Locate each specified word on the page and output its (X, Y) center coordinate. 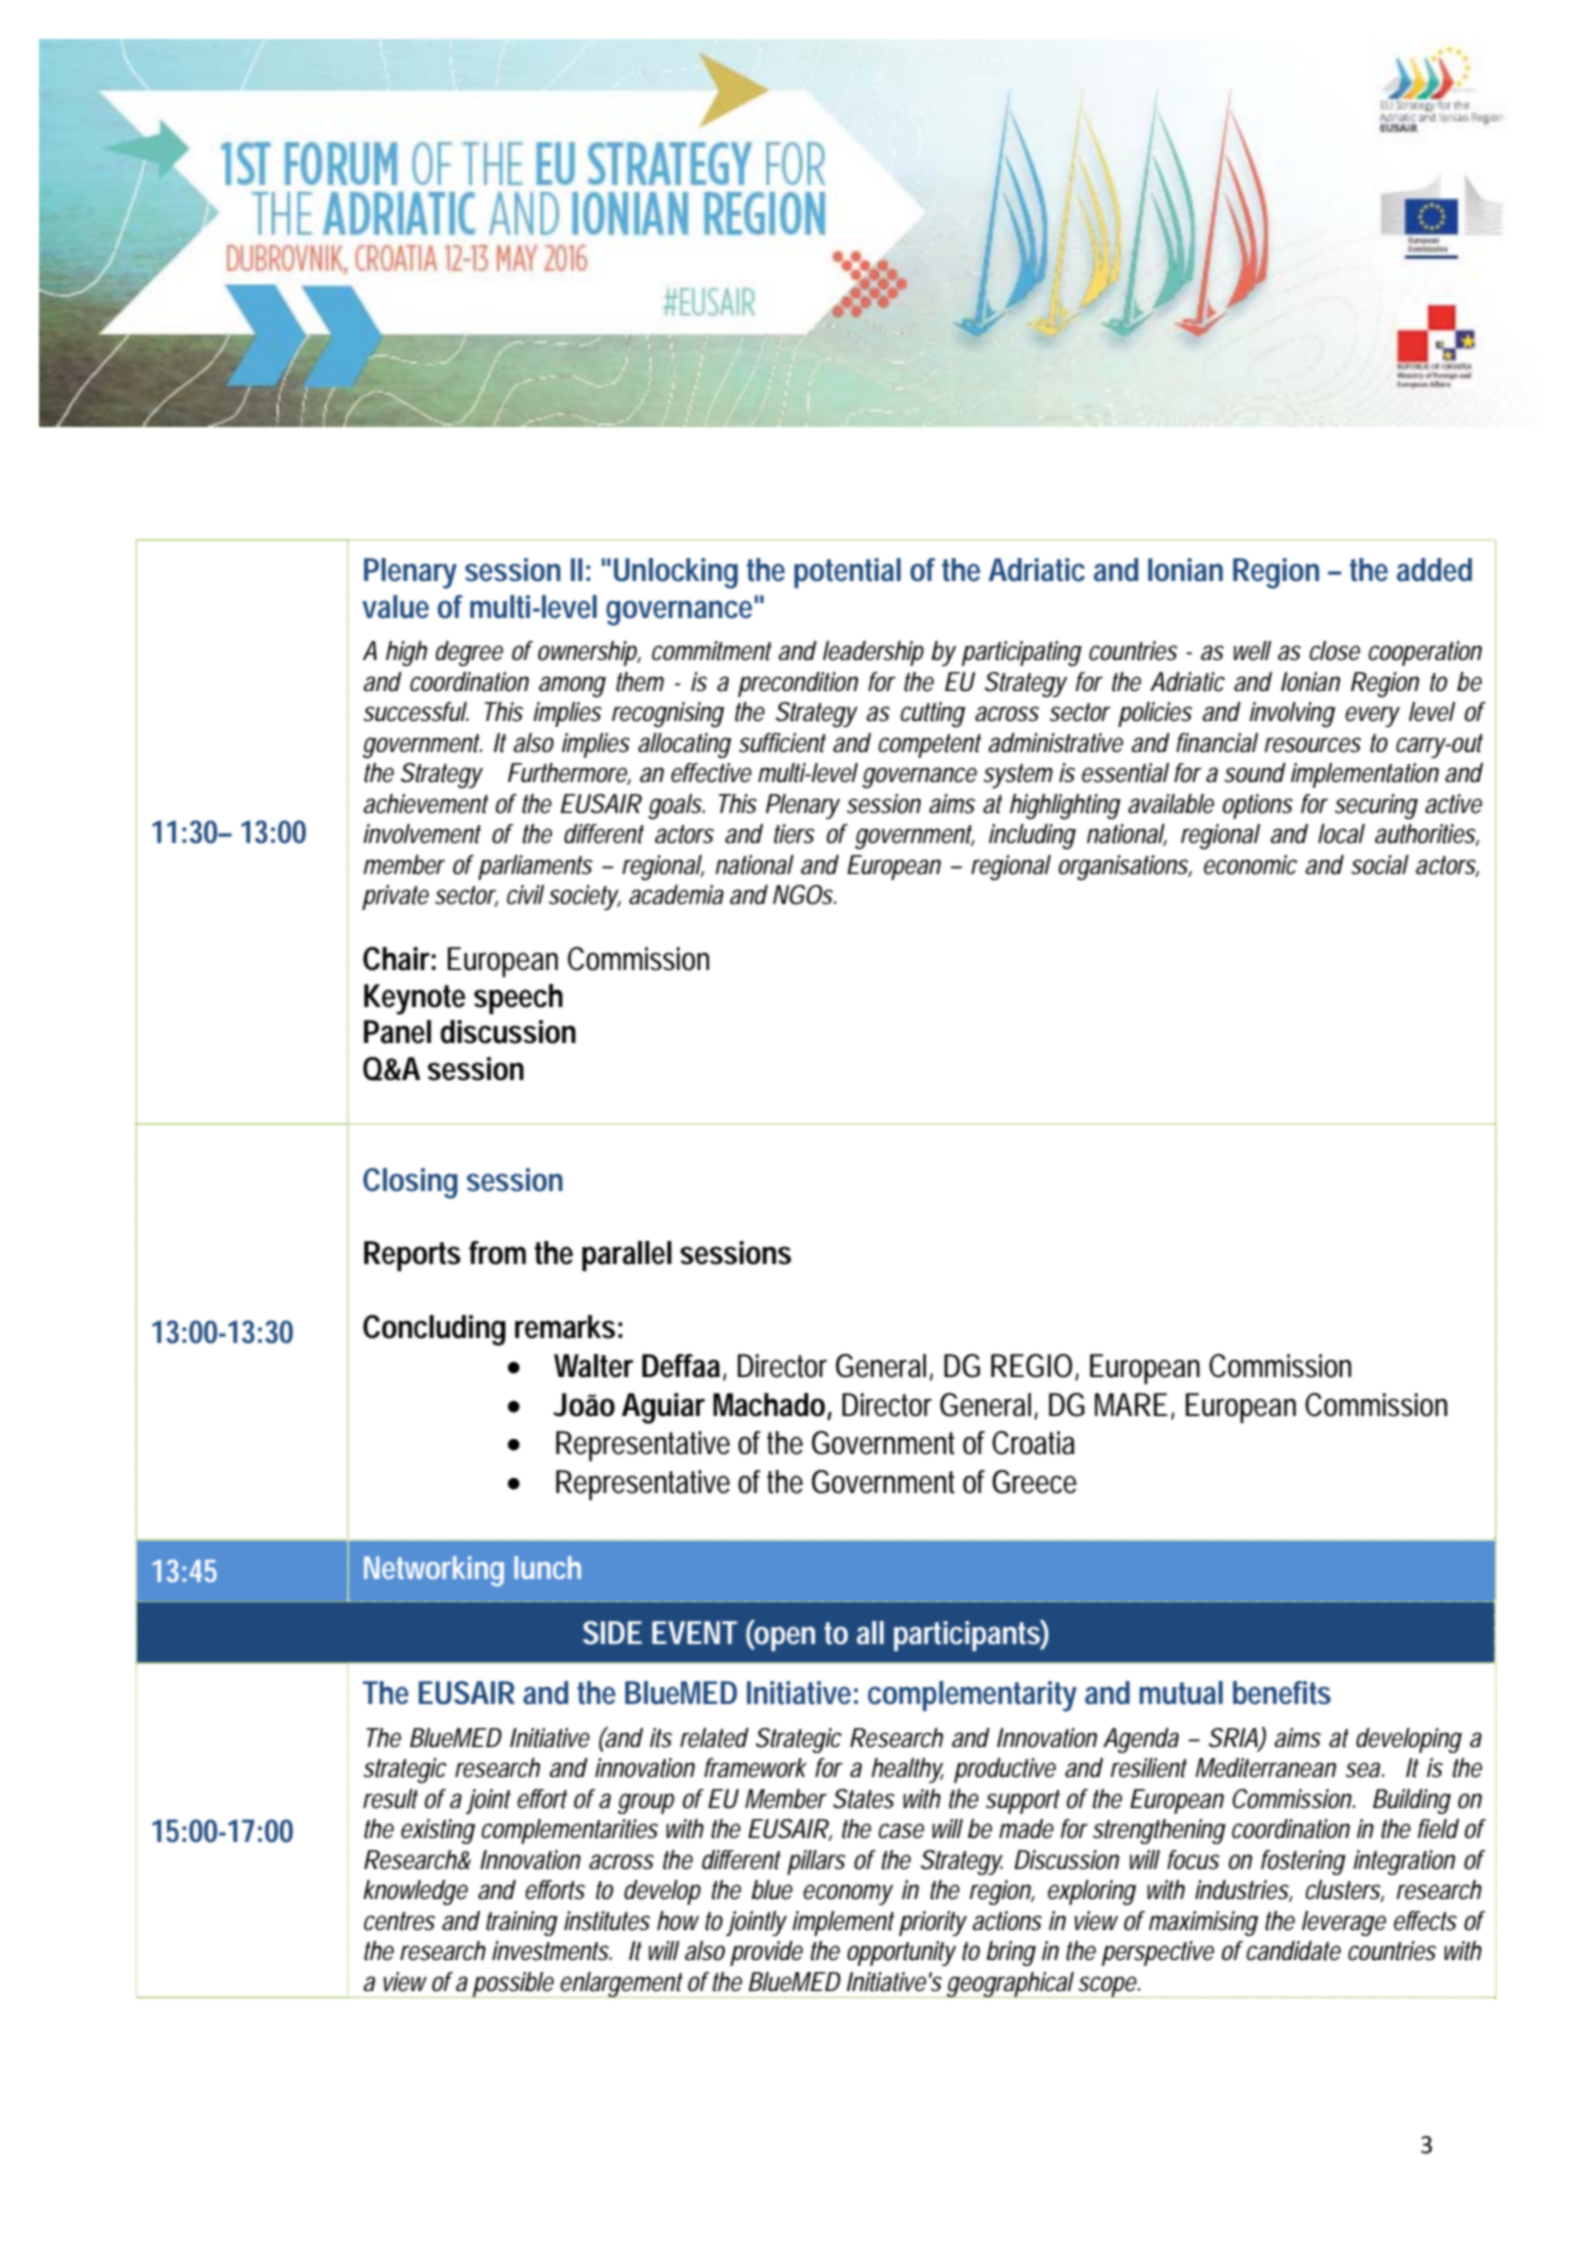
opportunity (901, 1953)
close (1334, 651)
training (522, 1923)
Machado (769, 1405)
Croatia (1033, 1443)
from (497, 1253)
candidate (1293, 1951)
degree (469, 654)
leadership (873, 653)
